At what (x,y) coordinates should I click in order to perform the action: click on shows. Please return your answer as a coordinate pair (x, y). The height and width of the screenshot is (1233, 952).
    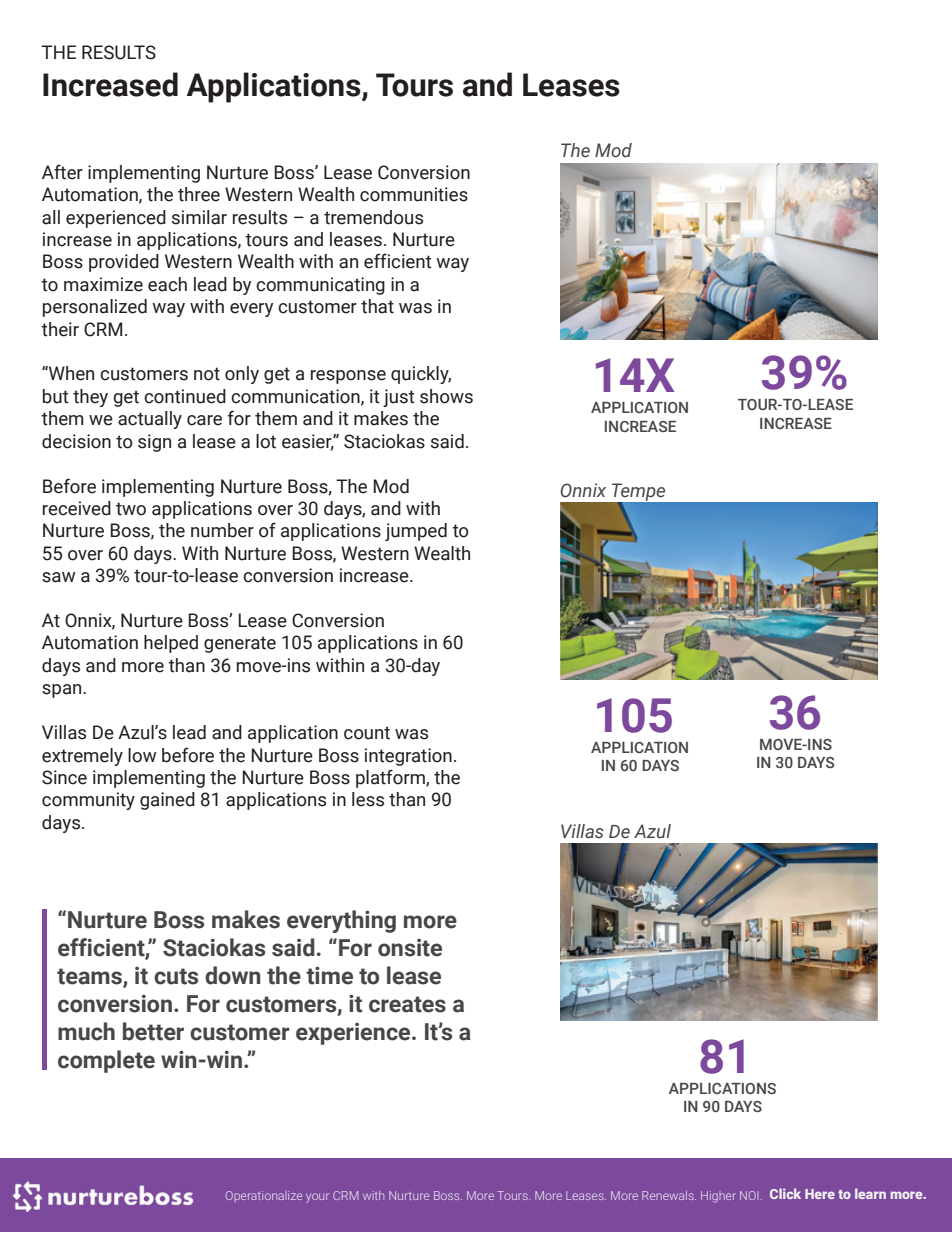
    Looking at the image, I should click on (446, 396).
